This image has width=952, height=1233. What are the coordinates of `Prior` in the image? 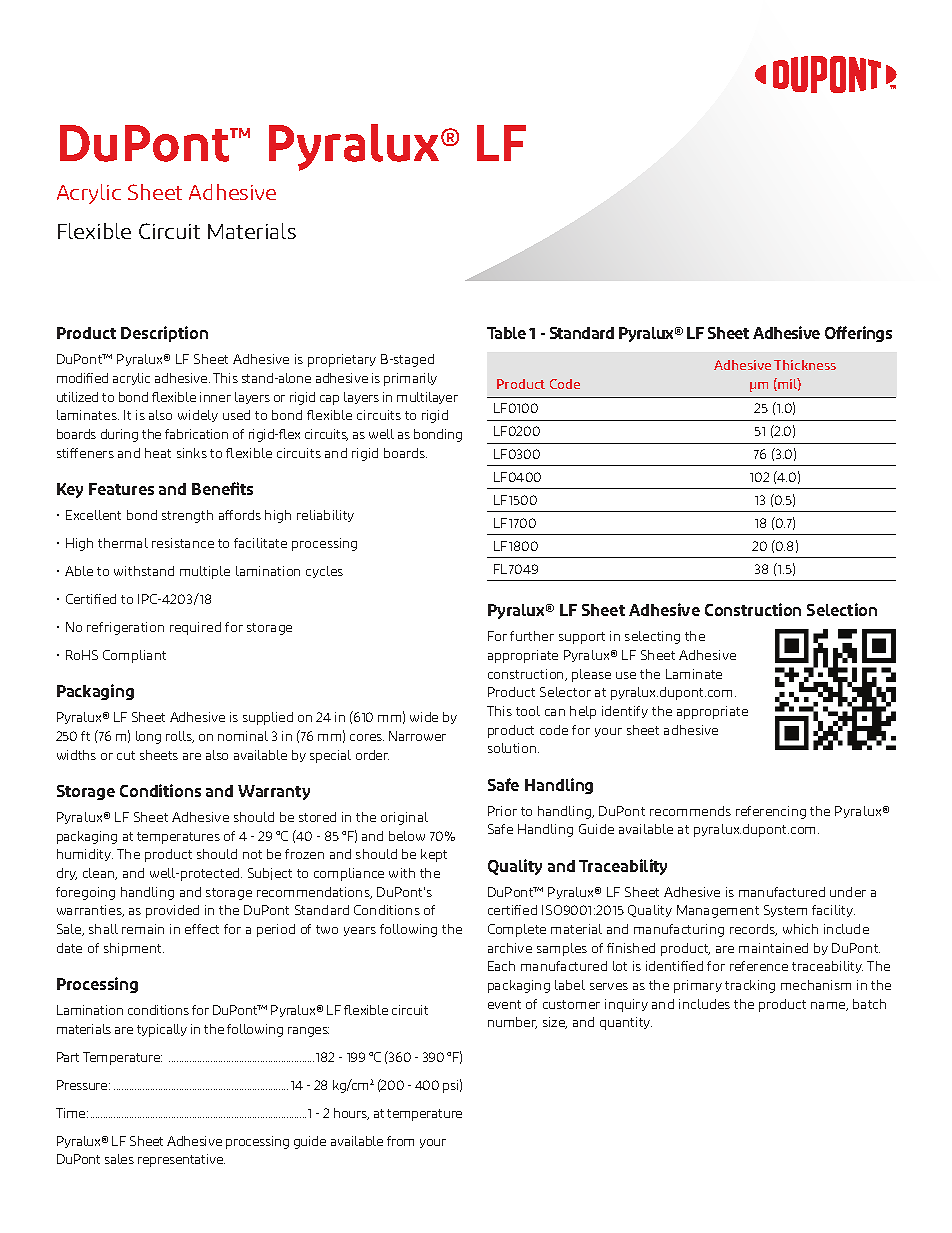 It's located at (502, 811).
